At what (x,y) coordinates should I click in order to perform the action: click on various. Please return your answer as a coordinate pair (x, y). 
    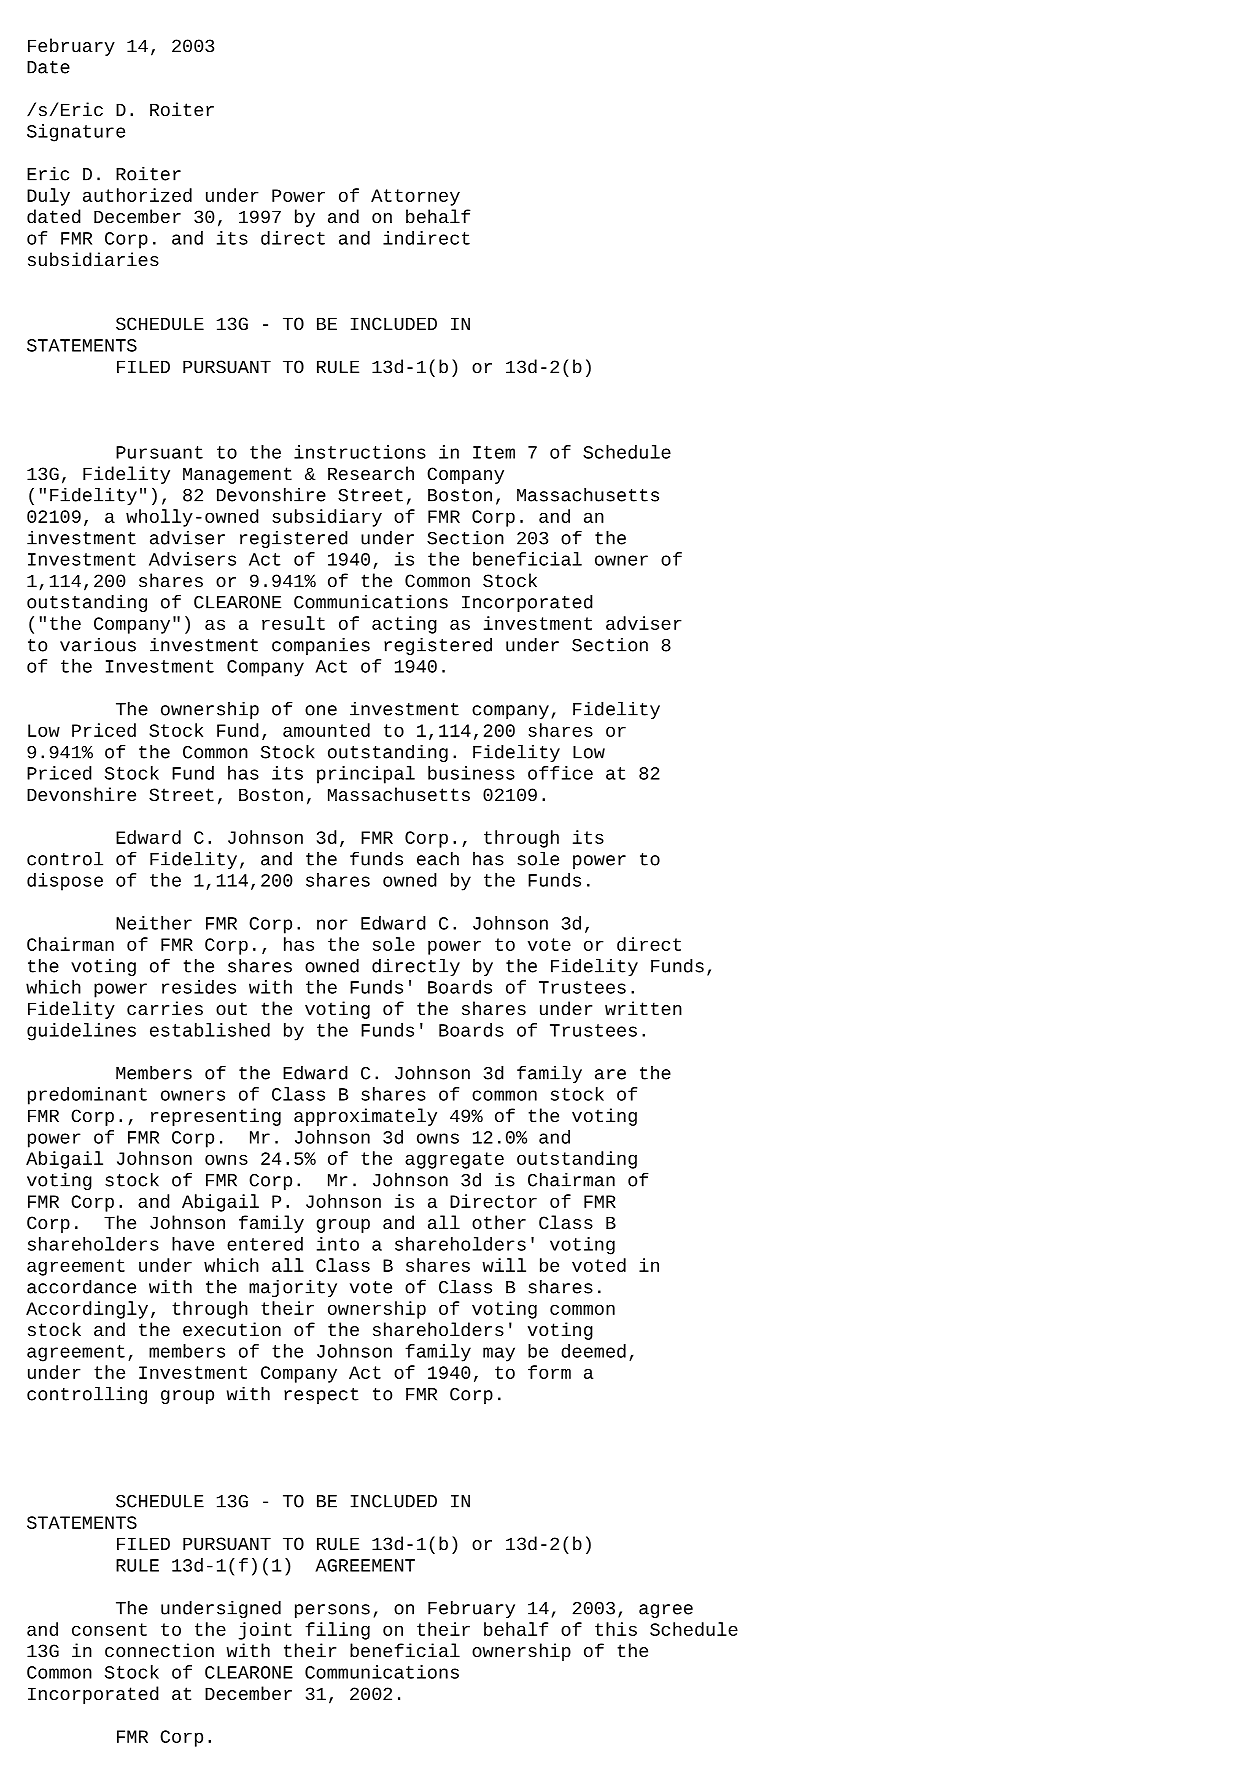
    Looking at the image, I should click on (98, 645).
